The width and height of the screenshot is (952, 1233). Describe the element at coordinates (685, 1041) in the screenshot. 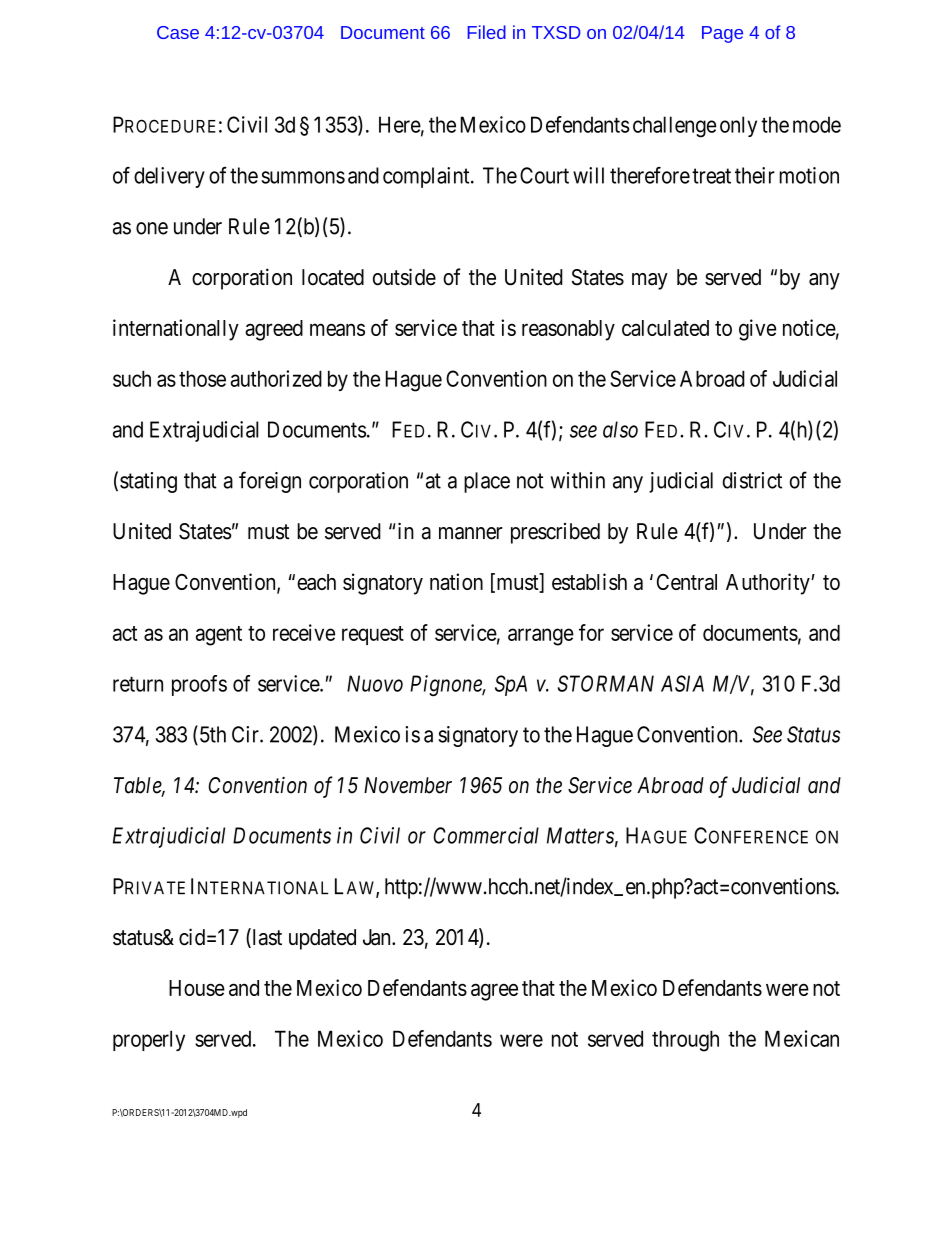

I see `through` at that location.
